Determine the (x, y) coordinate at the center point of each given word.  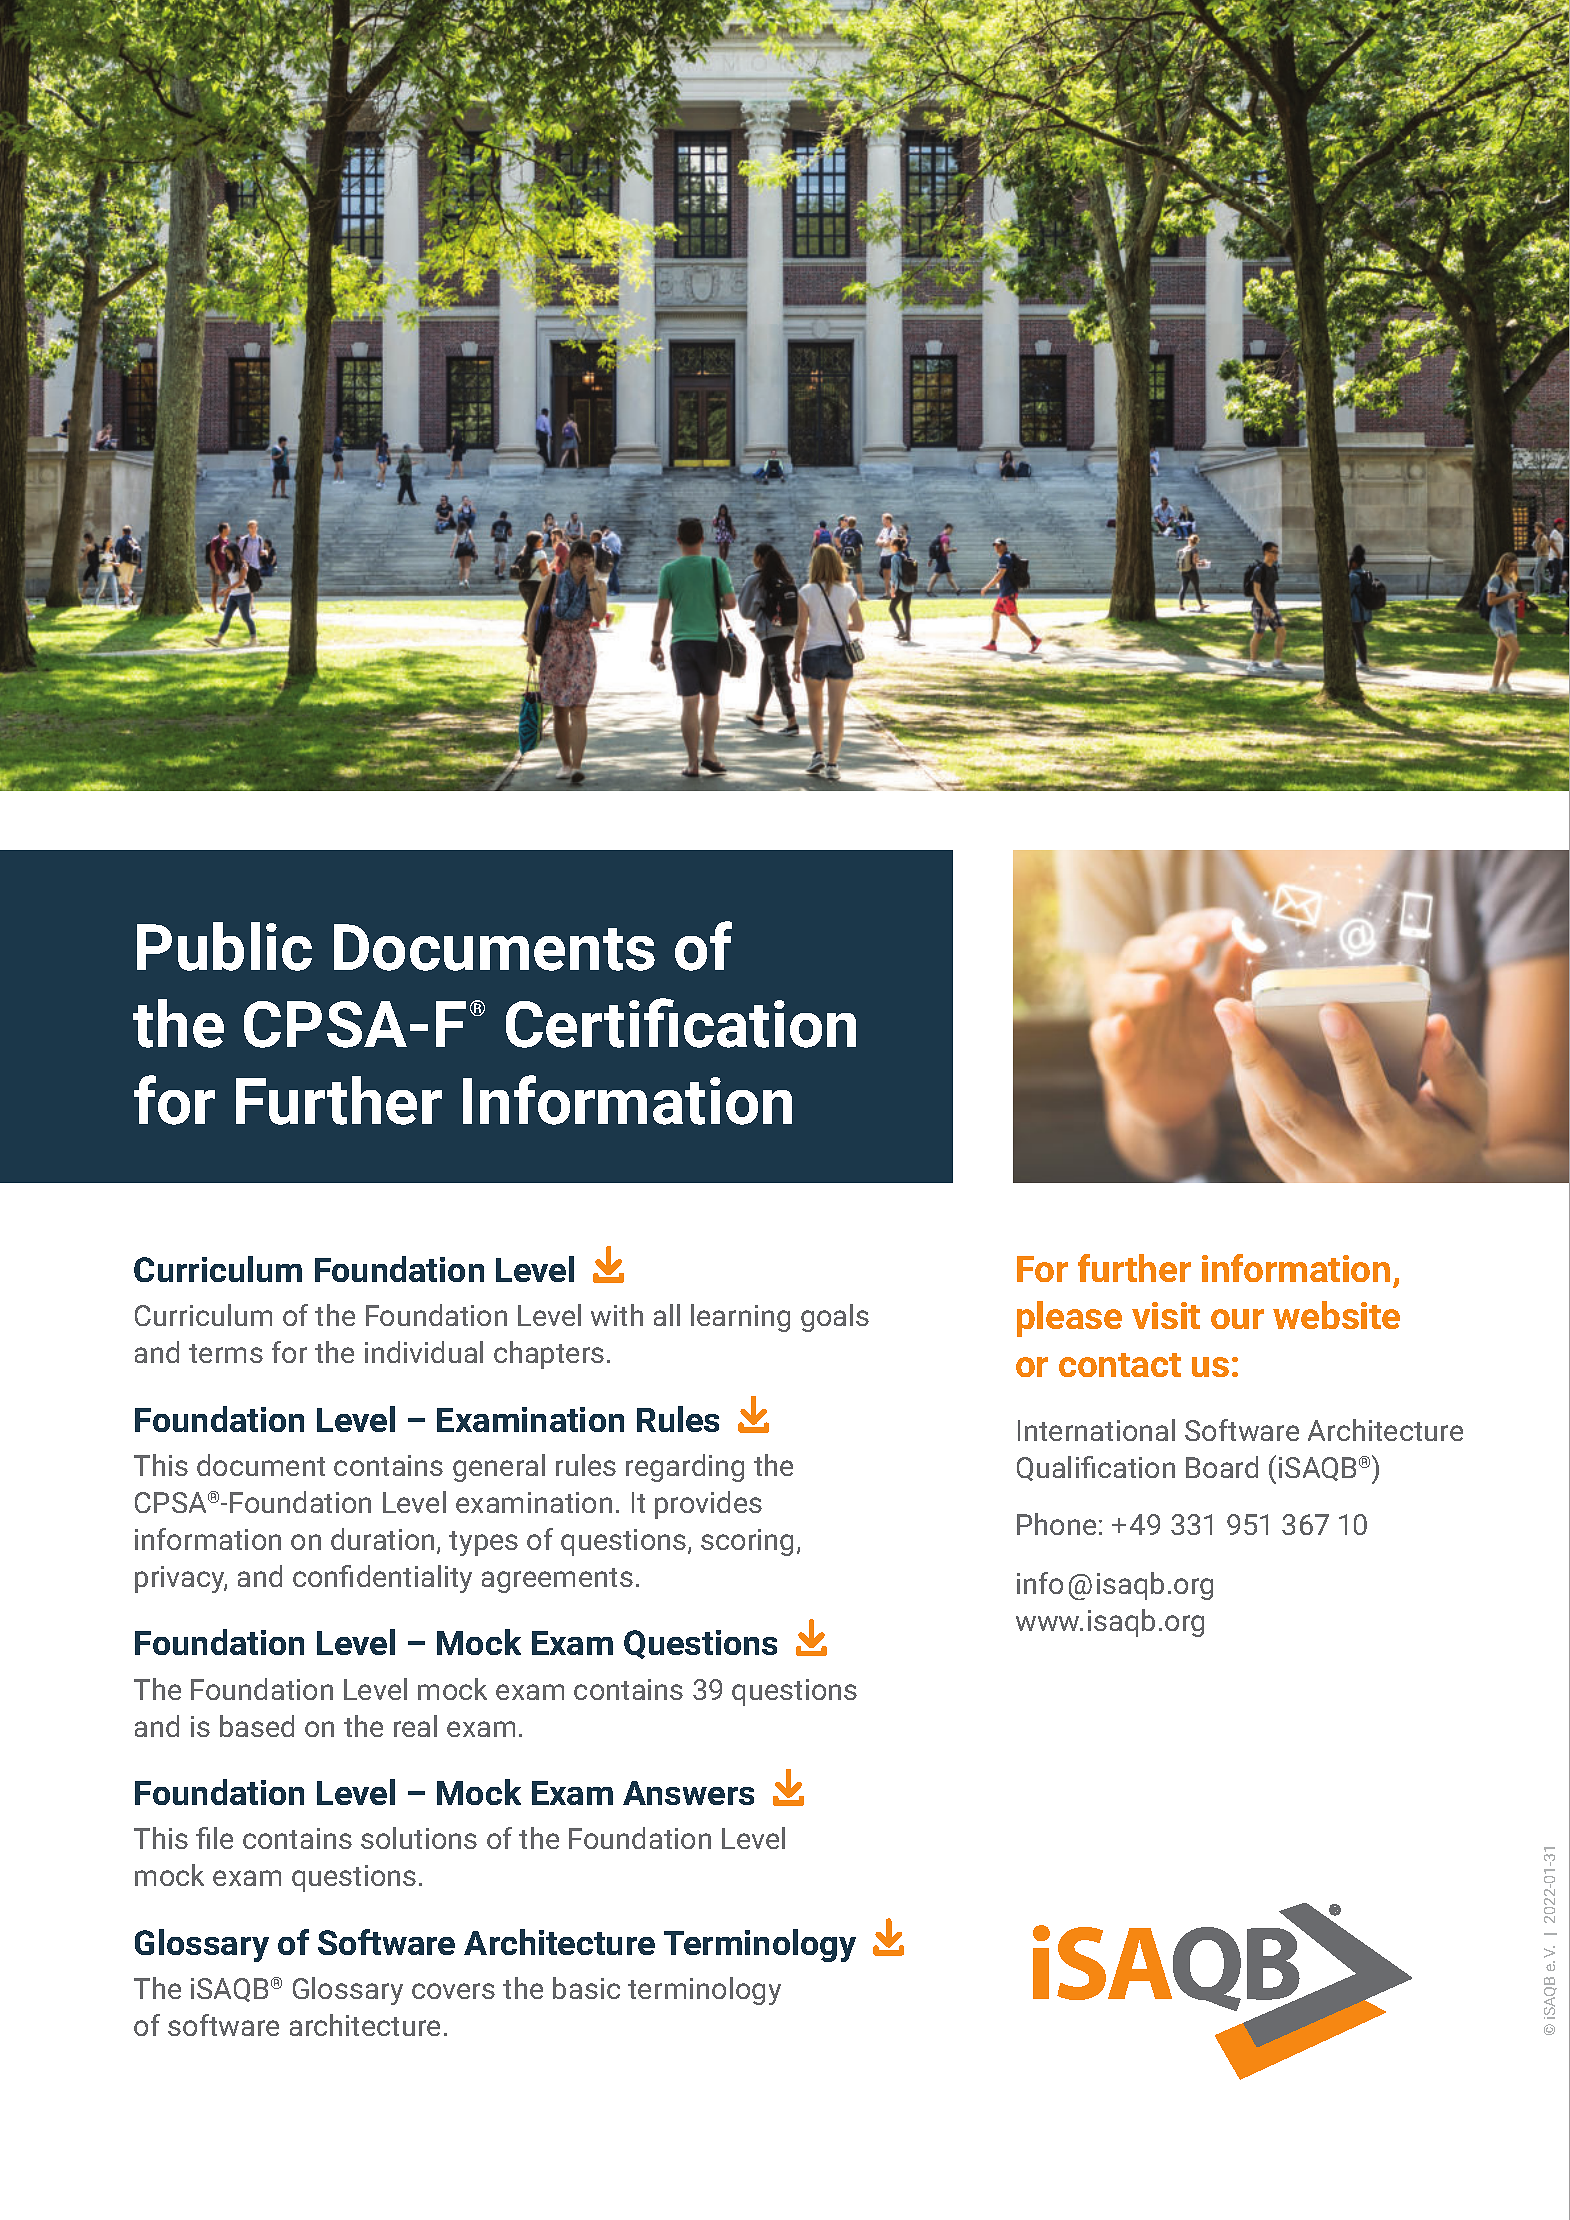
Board (1222, 1467)
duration (382, 1539)
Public (224, 946)
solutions (419, 1838)
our (1237, 1319)
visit (1166, 1315)
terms (226, 1353)
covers (453, 1991)
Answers (688, 1793)
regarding (685, 1468)
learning (740, 1318)
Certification (681, 1023)
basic (586, 1988)
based (257, 1726)
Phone (1056, 1524)
